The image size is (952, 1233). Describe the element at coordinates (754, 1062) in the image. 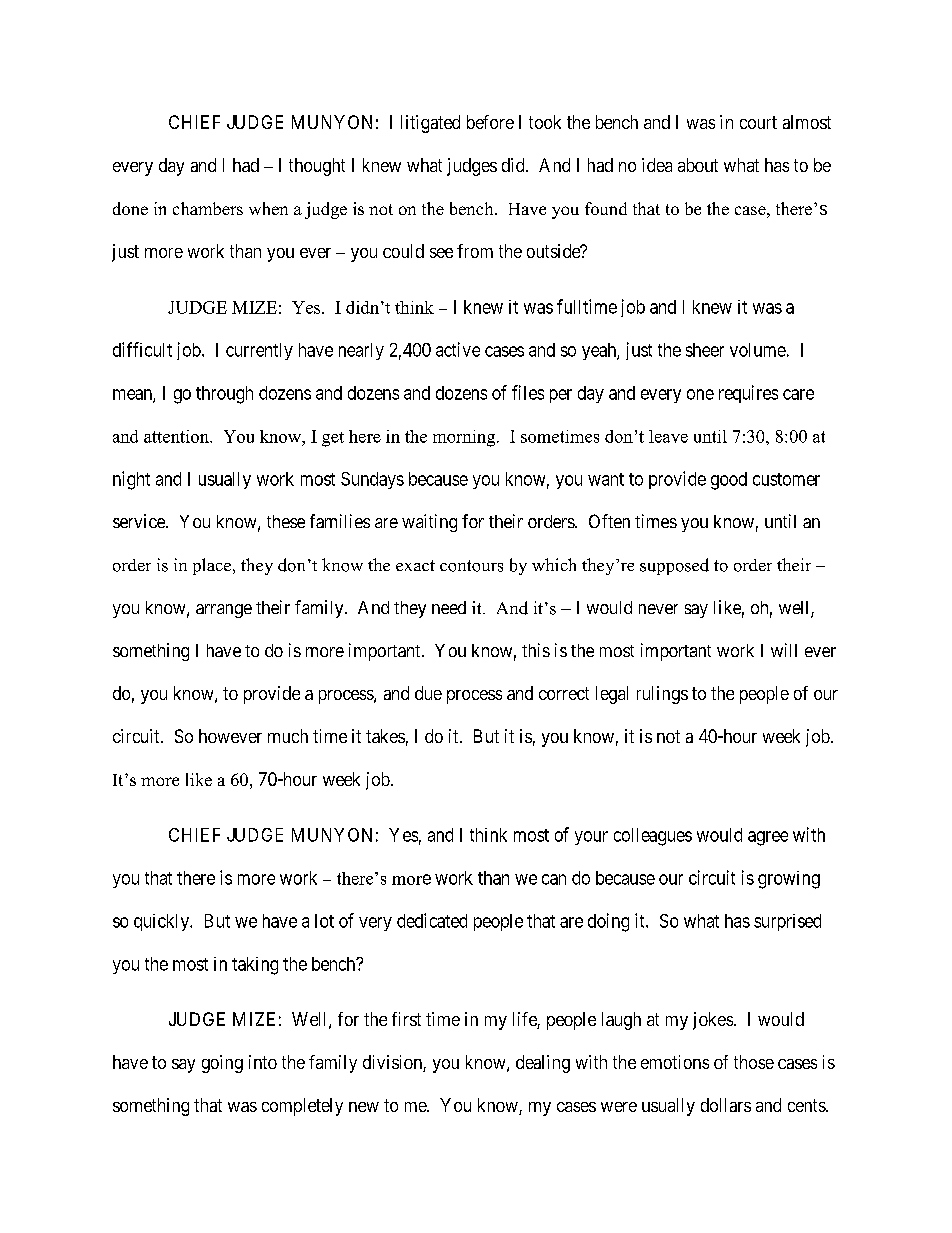

I see `those` at that location.
